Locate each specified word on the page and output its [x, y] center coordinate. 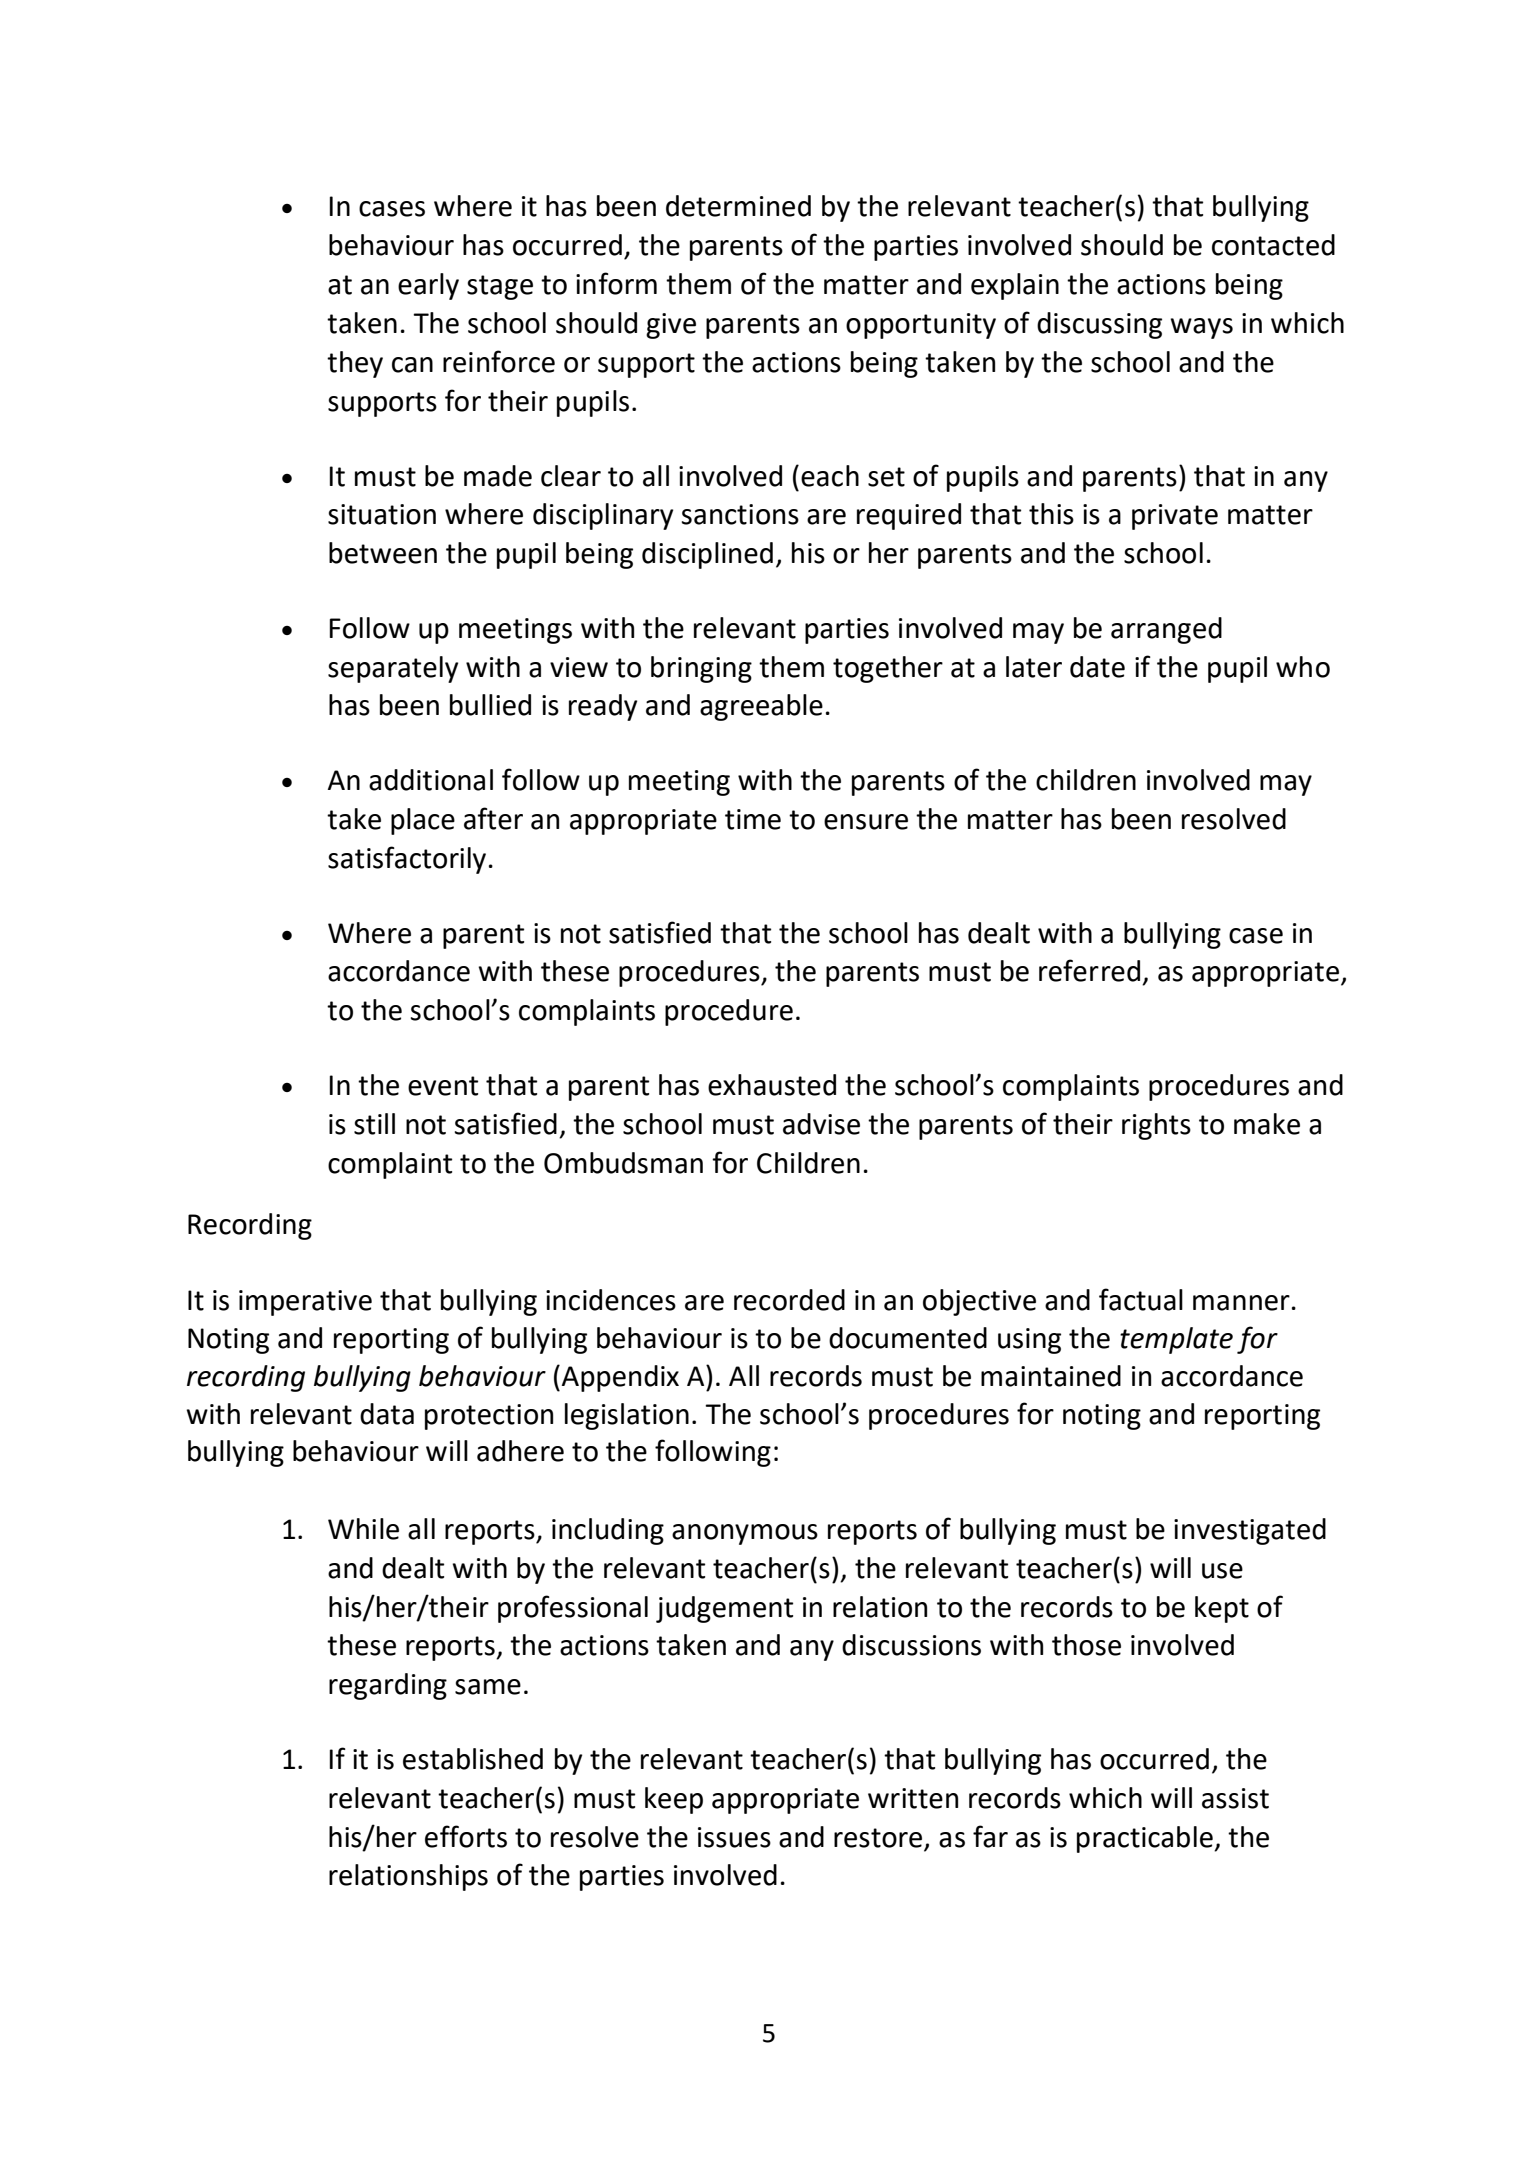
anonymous [745, 1534]
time [753, 819]
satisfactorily [407, 860]
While [363, 1529]
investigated [1250, 1531]
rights [1156, 1126]
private [1175, 517]
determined [738, 206]
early [428, 286]
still [374, 1124]
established [473, 1759]
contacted [1273, 245]
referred [1089, 970]
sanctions [740, 514]
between [383, 553]
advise [821, 1124]
